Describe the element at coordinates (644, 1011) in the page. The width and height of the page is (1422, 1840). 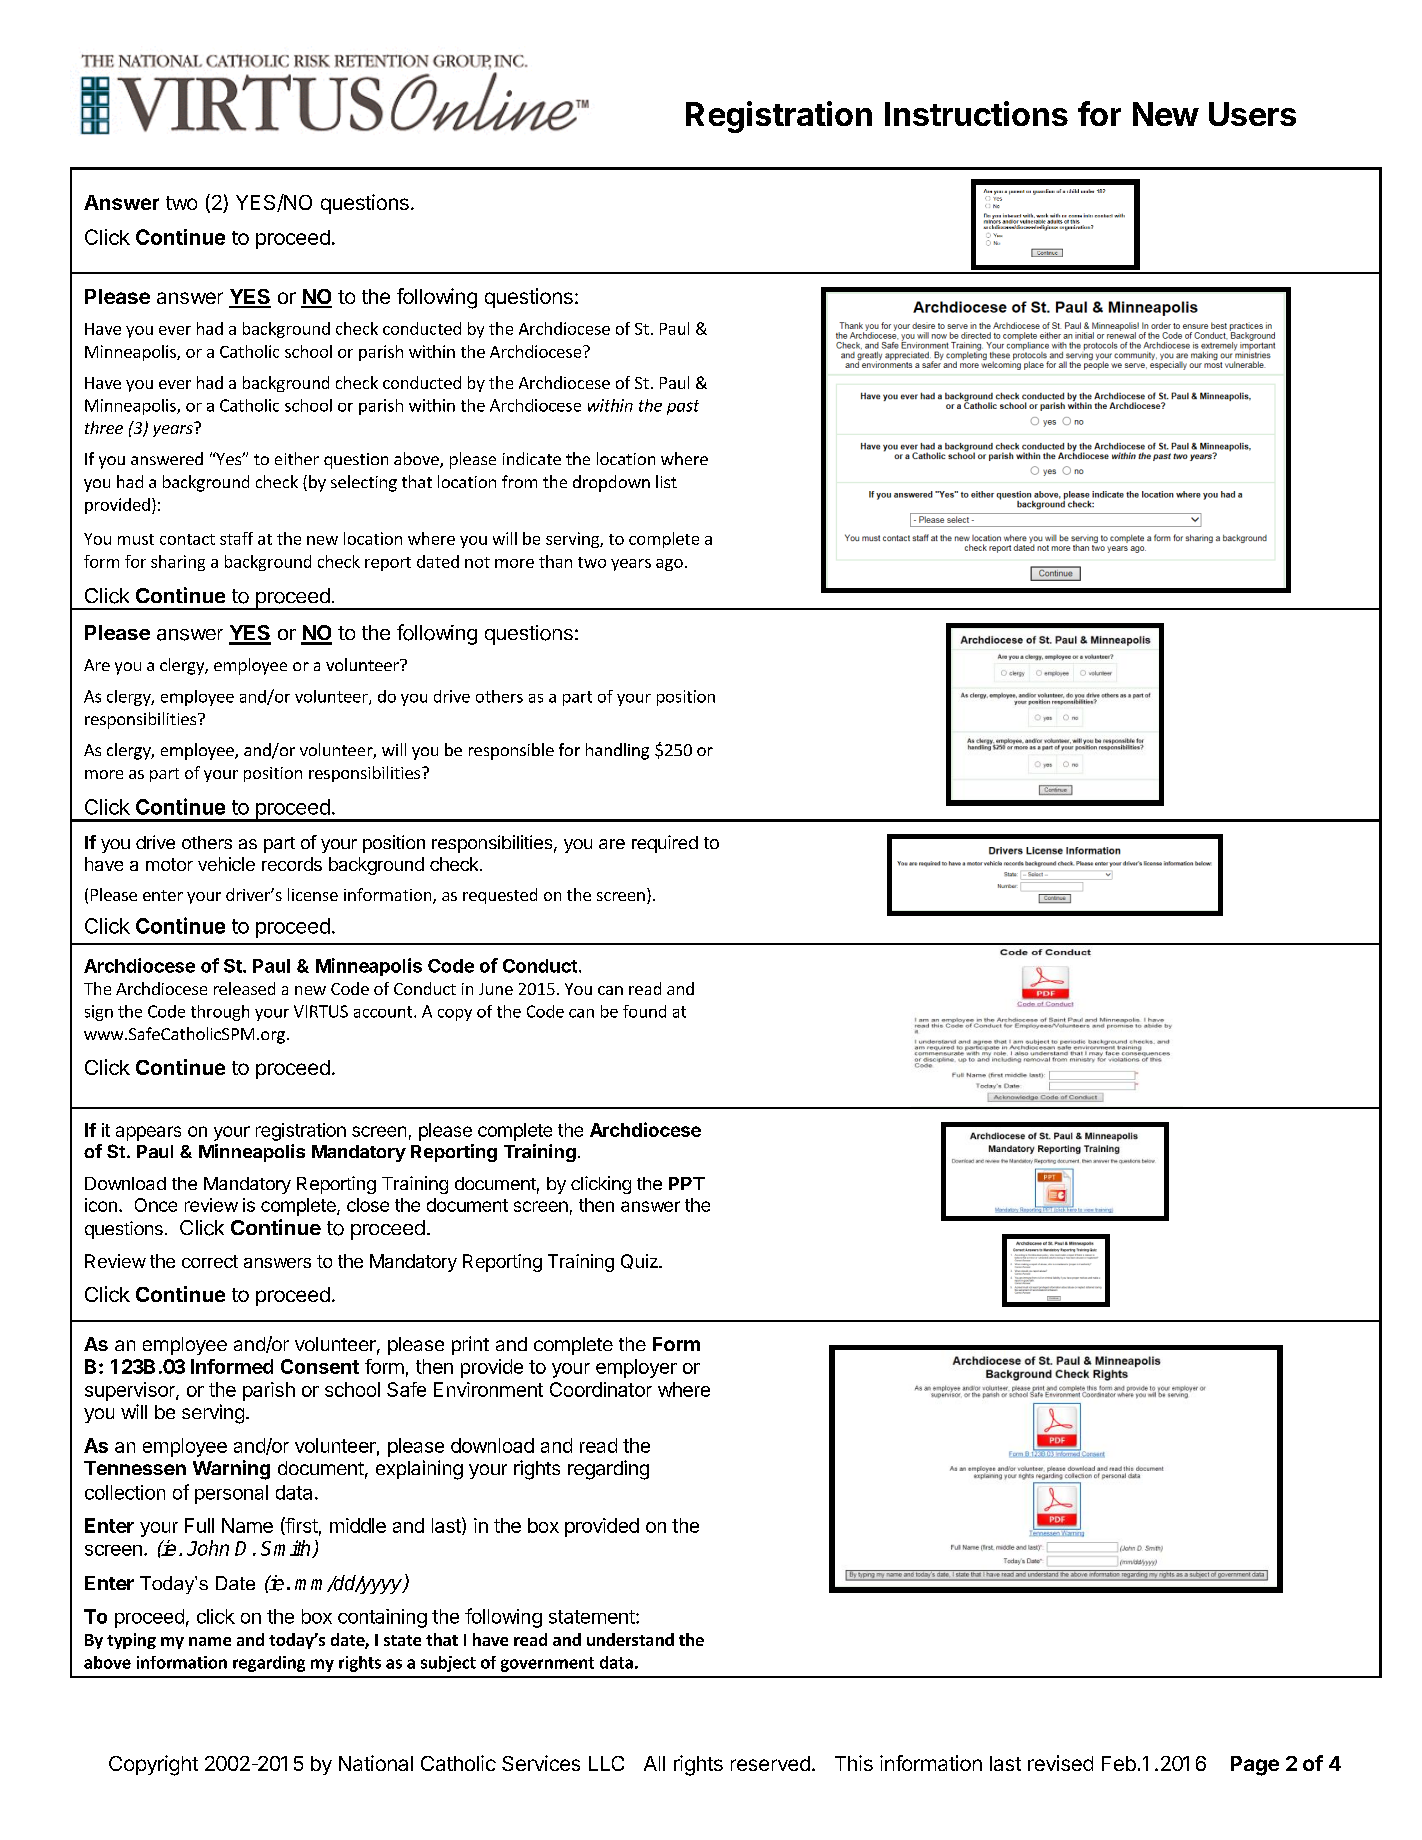
I see `found` at that location.
